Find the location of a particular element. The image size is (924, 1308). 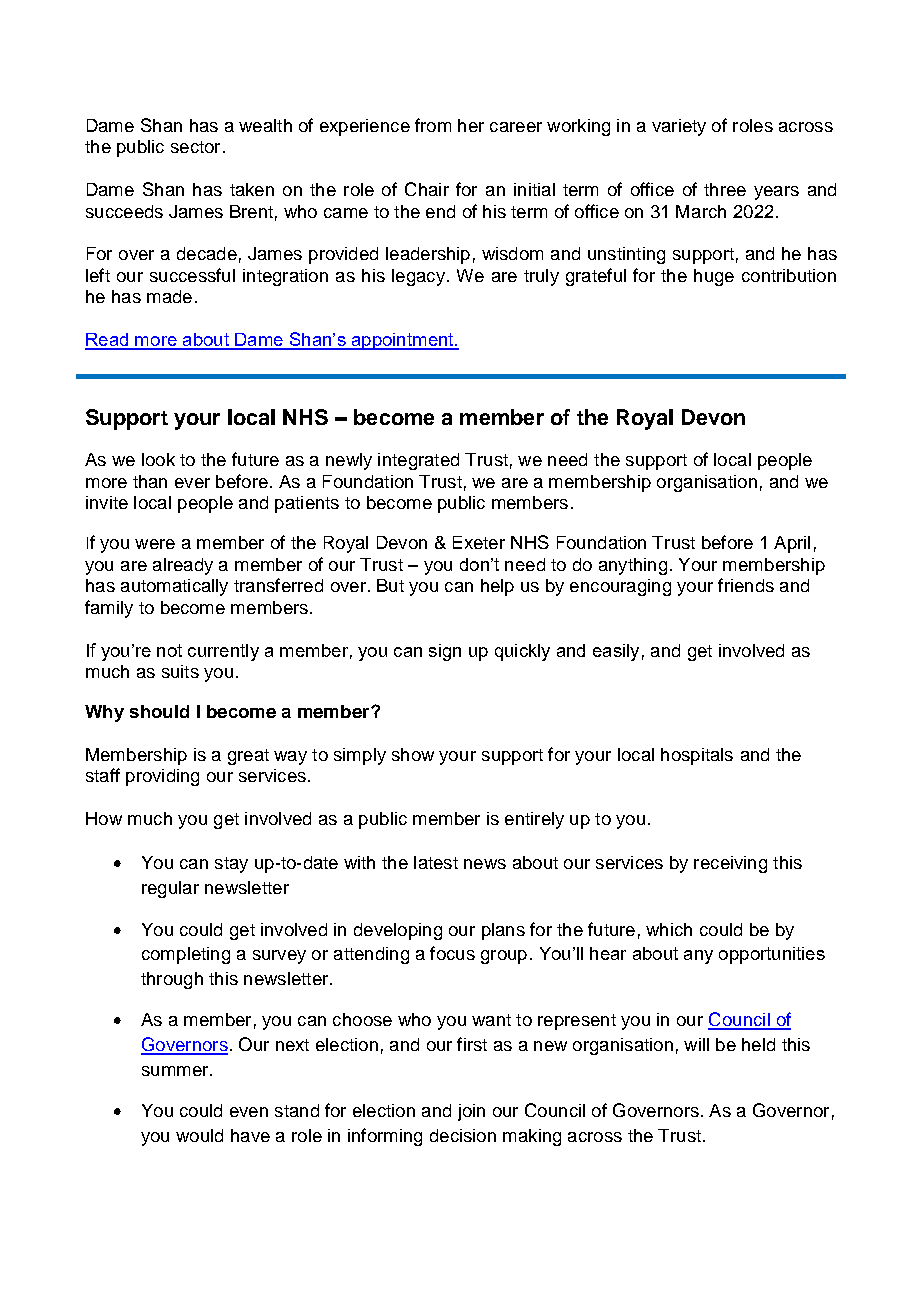

friends is located at coordinates (746, 585).
